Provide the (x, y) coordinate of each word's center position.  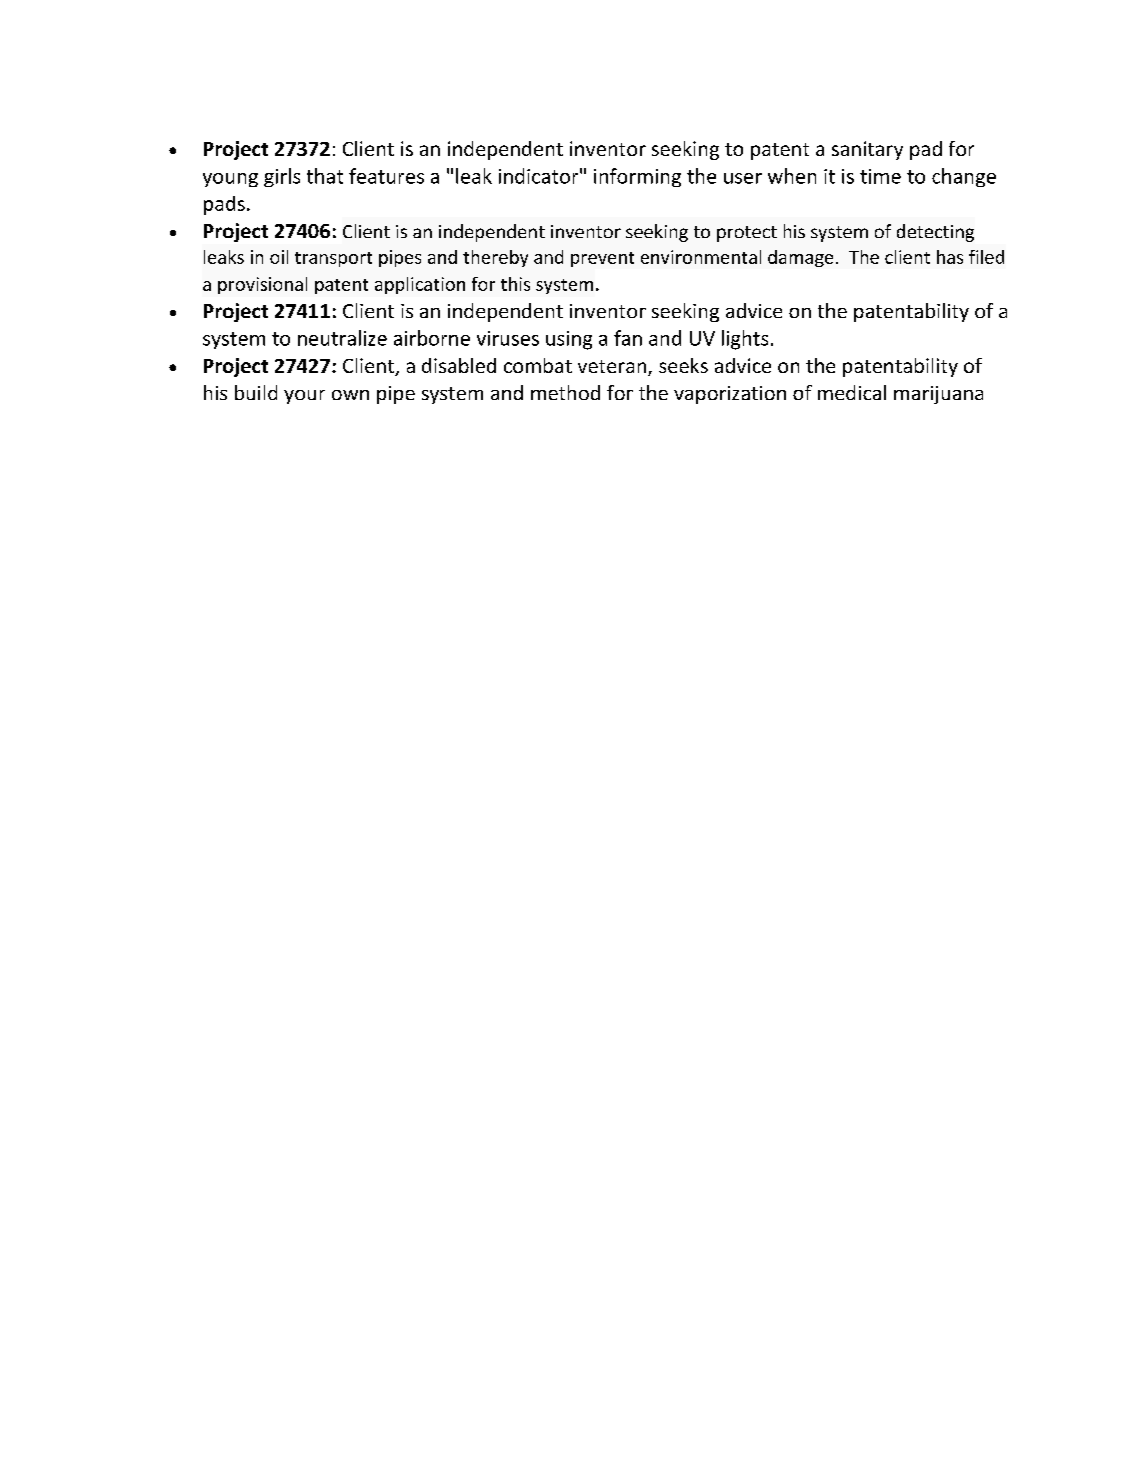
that (325, 176)
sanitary (867, 150)
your (304, 397)
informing (637, 177)
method (565, 392)
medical (852, 392)
